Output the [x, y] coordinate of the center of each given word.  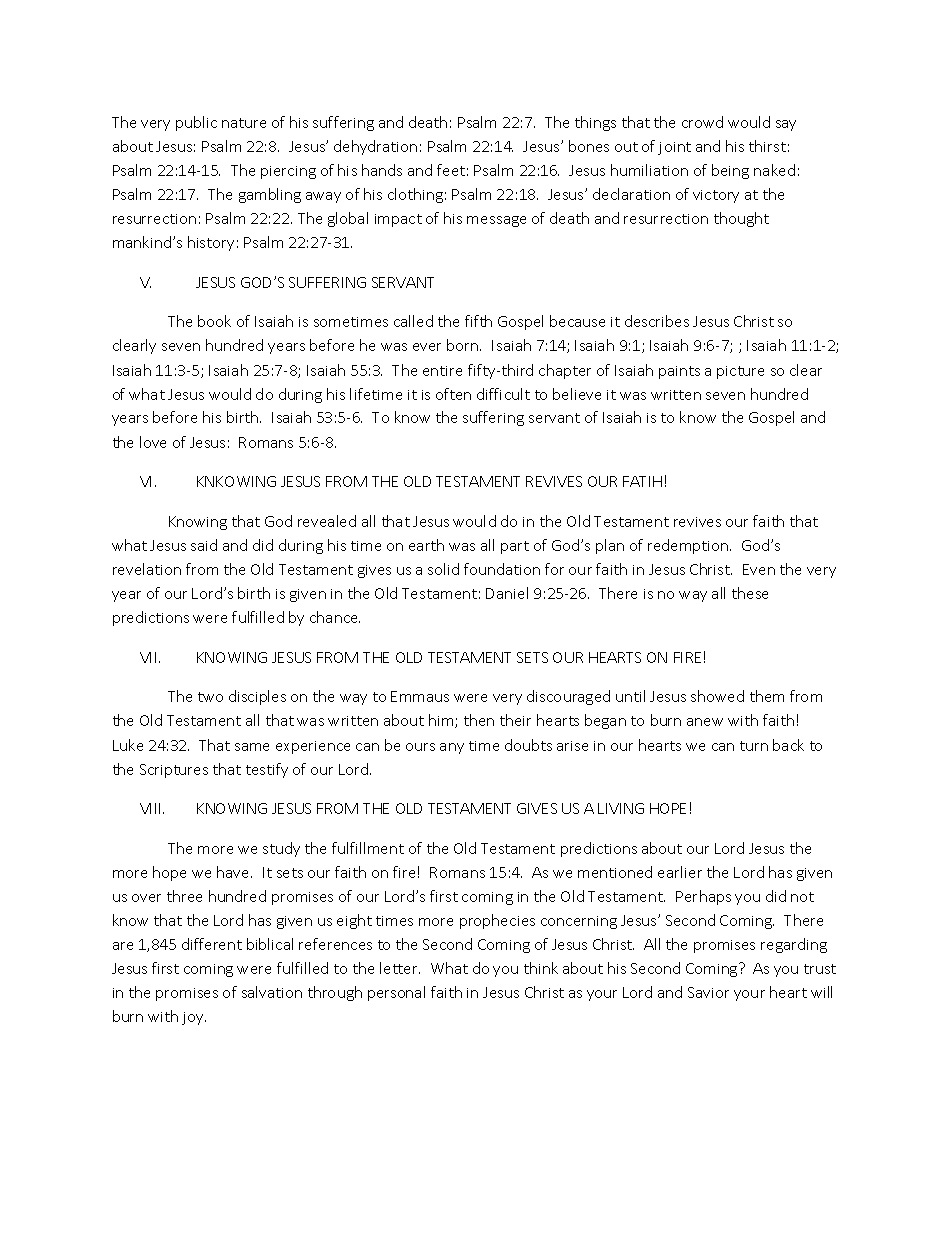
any [452, 748]
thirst [767, 146]
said [204, 545]
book [214, 321]
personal [396, 993]
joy [194, 1018]
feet [451, 170]
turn [754, 746]
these [750, 593]
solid [443, 569]
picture [740, 372]
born [464, 345]
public [196, 123]
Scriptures [174, 771]
